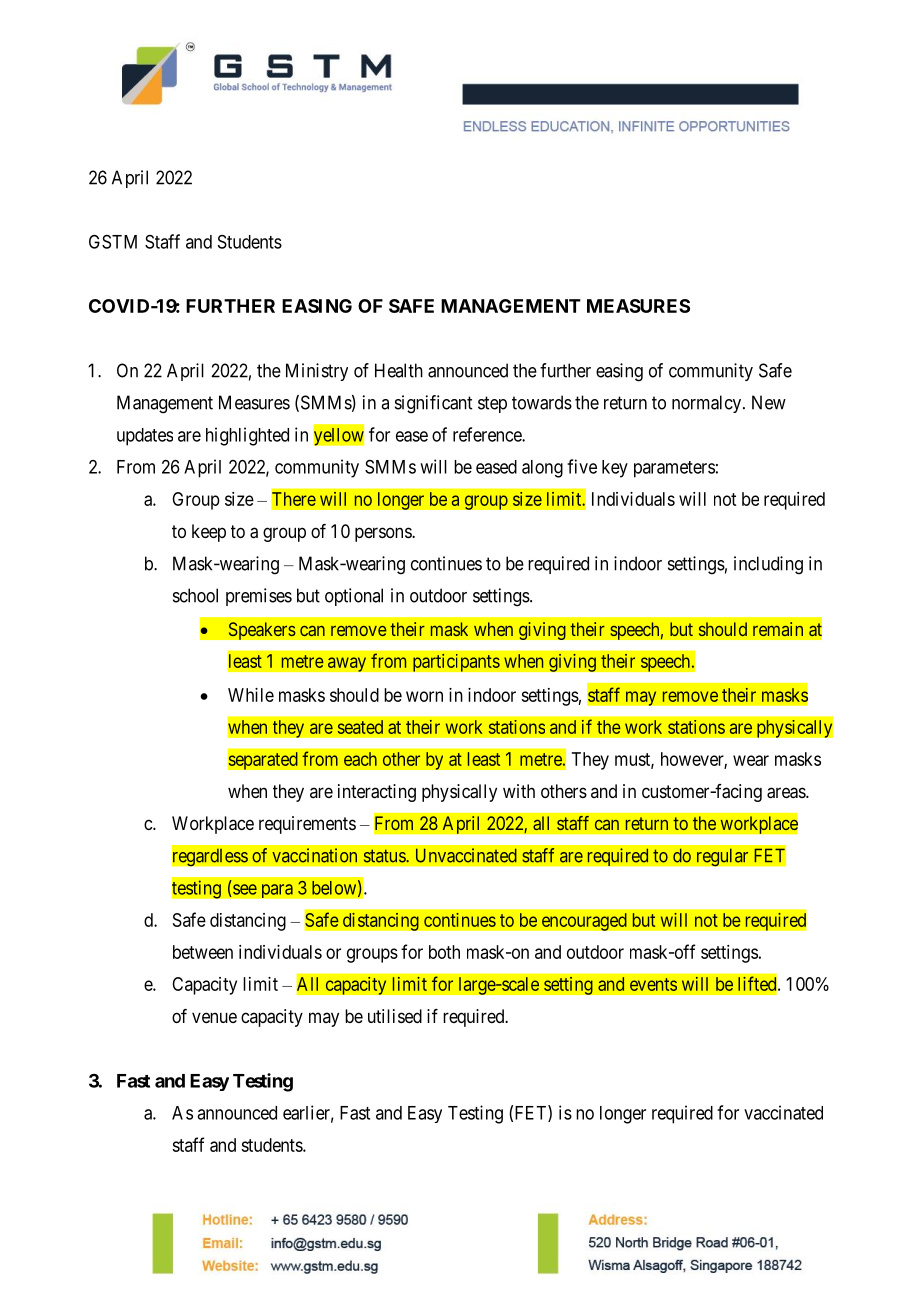 The image size is (924, 1308). What do you see at coordinates (214, 1017) in the screenshot?
I see `venue` at bounding box center [214, 1017].
